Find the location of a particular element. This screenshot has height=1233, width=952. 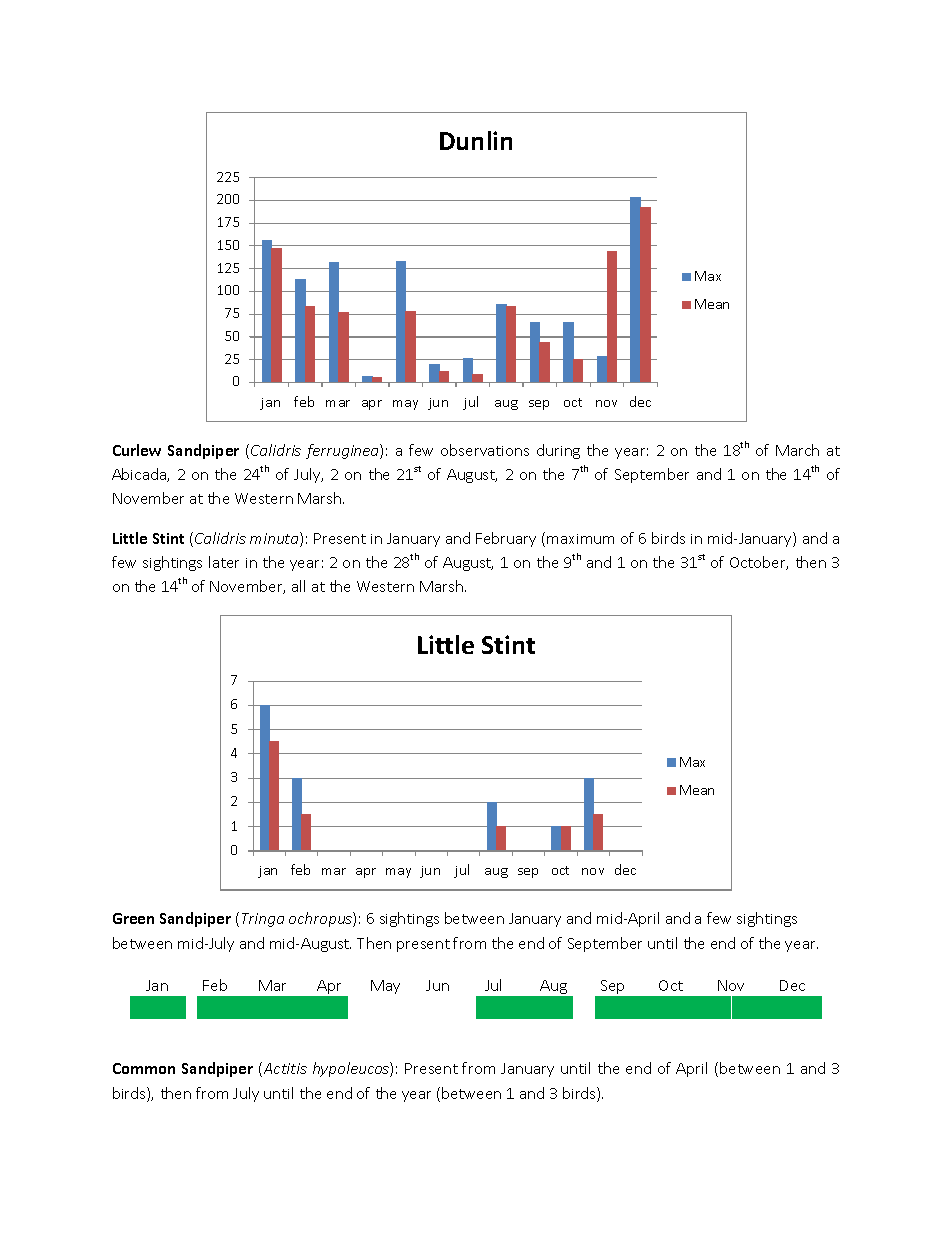

observations is located at coordinates (485, 450).
